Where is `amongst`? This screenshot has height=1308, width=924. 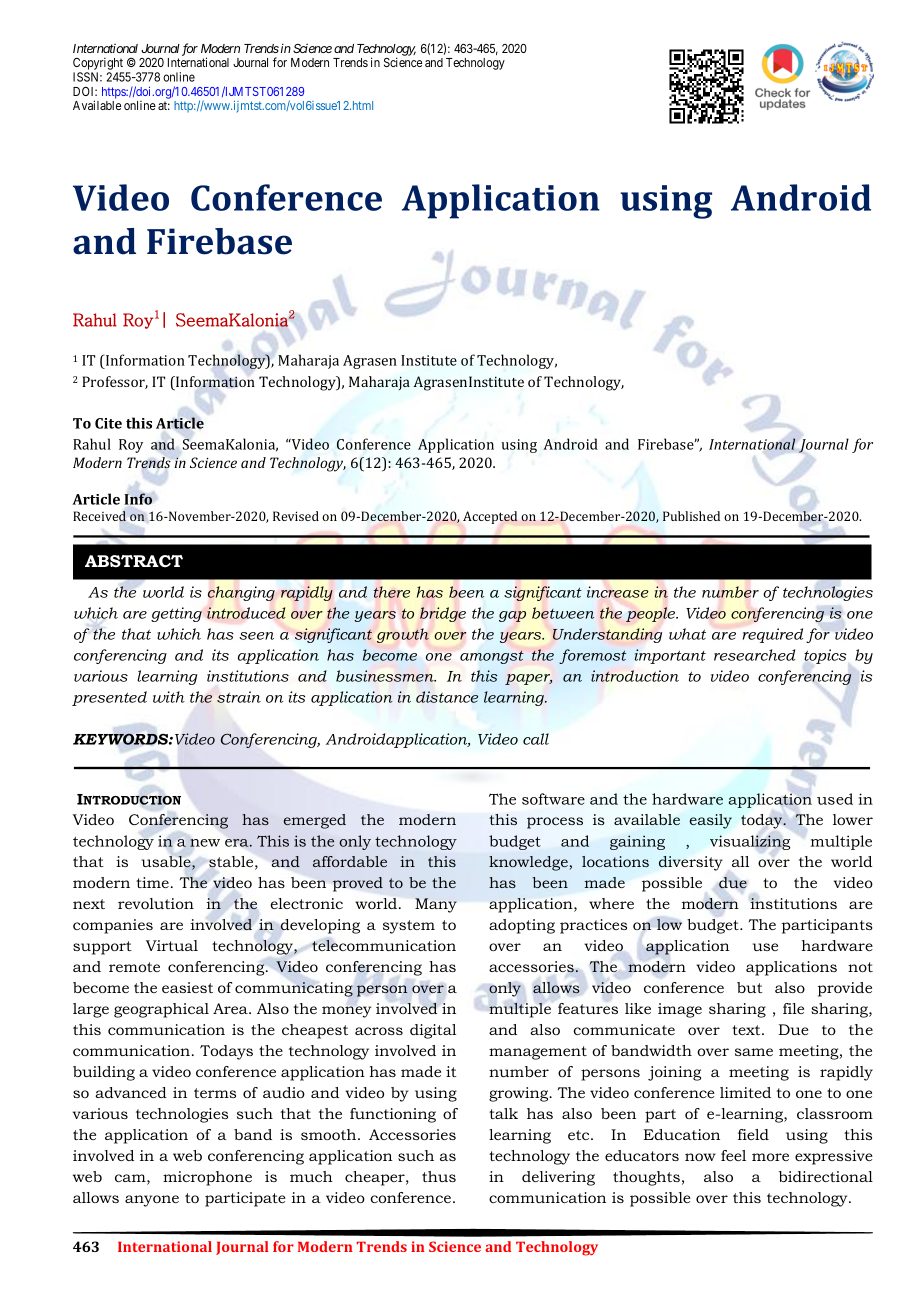 amongst is located at coordinates (492, 657).
